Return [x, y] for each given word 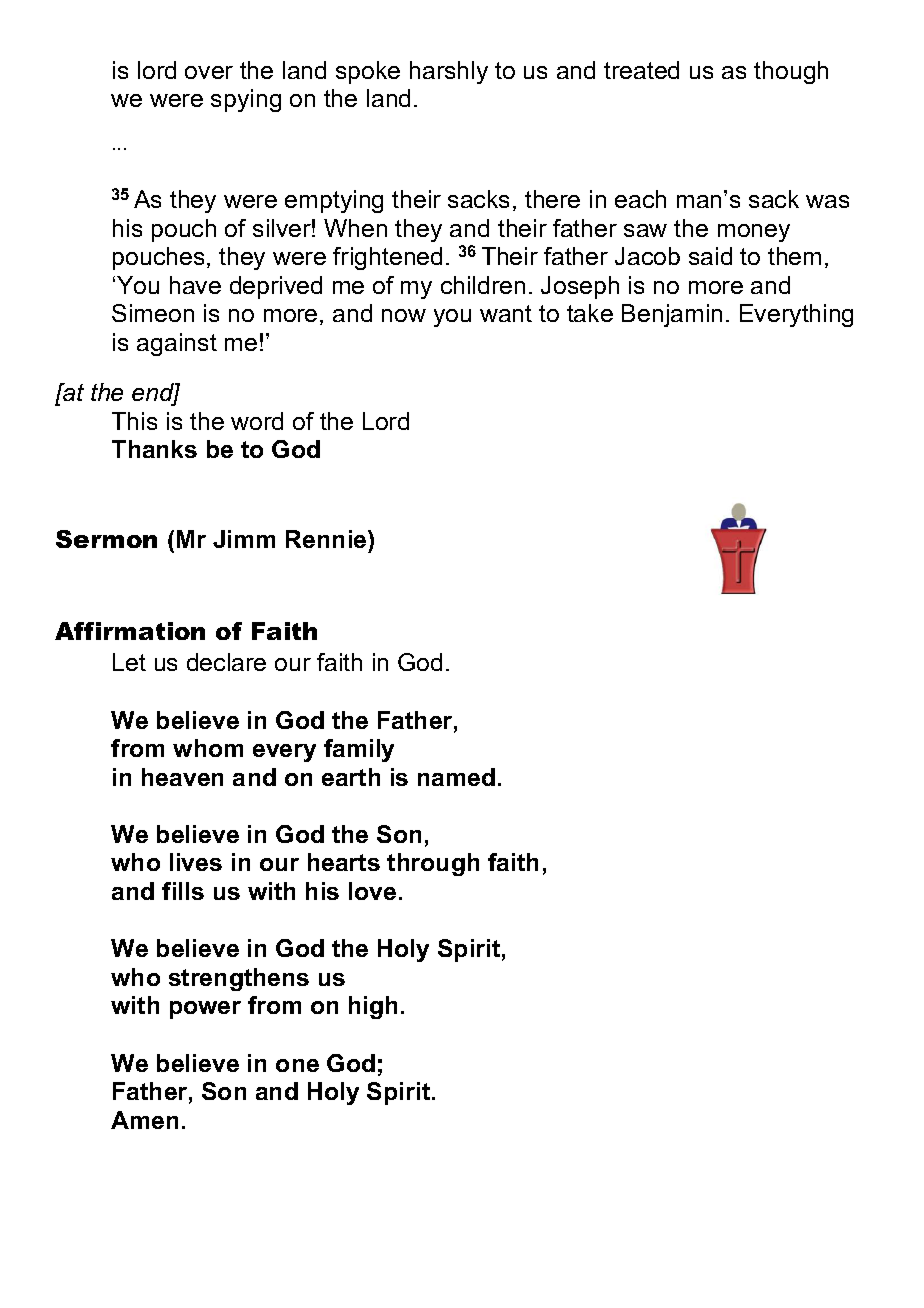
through [433, 864]
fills [183, 891]
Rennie [327, 539]
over [209, 72]
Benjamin [672, 315]
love [372, 891]
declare [226, 662]
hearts [344, 862]
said [710, 256]
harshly [449, 72]
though [791, 72]
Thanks [154, 449]
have [195, 285]
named [456, 777]
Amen [144, 1120]
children [483, 285]
